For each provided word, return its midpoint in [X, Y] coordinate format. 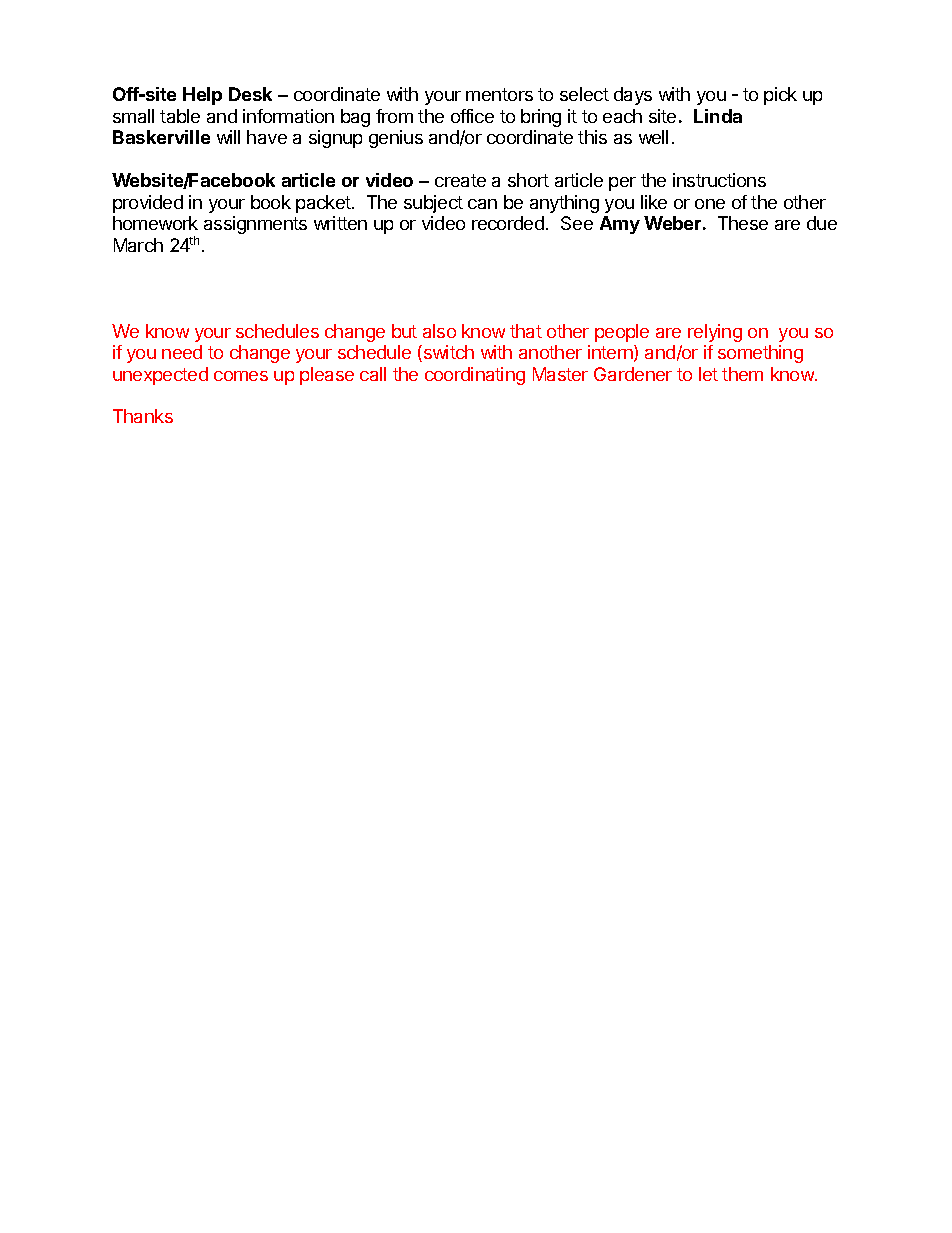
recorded [508, 223]
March [138, 245]
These [743, 223]
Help [202, 96]
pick [780, 96]
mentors [499, 94]
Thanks [143, 416]
